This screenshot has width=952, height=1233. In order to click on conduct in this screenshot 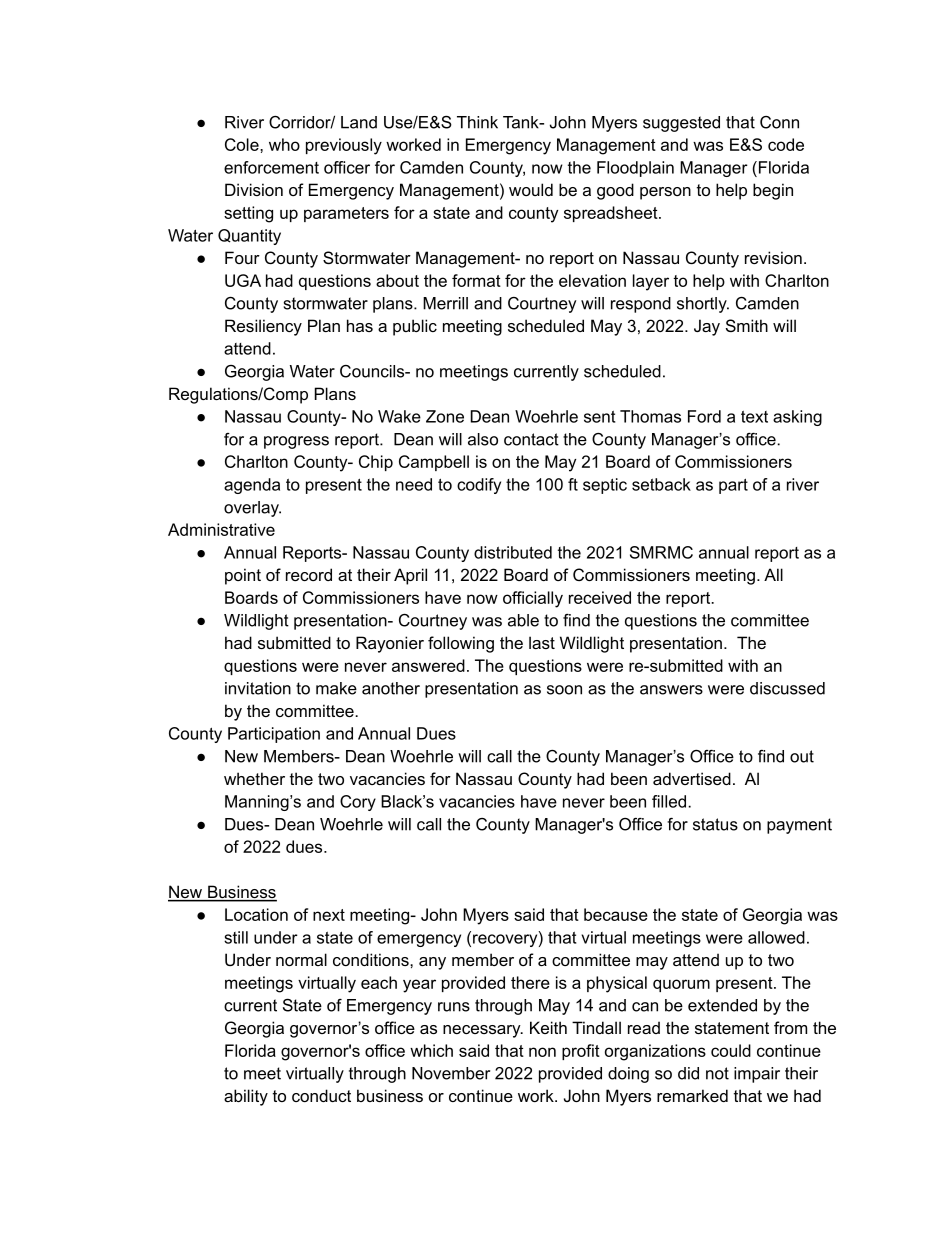, I will do `click(321, 1095)`.
